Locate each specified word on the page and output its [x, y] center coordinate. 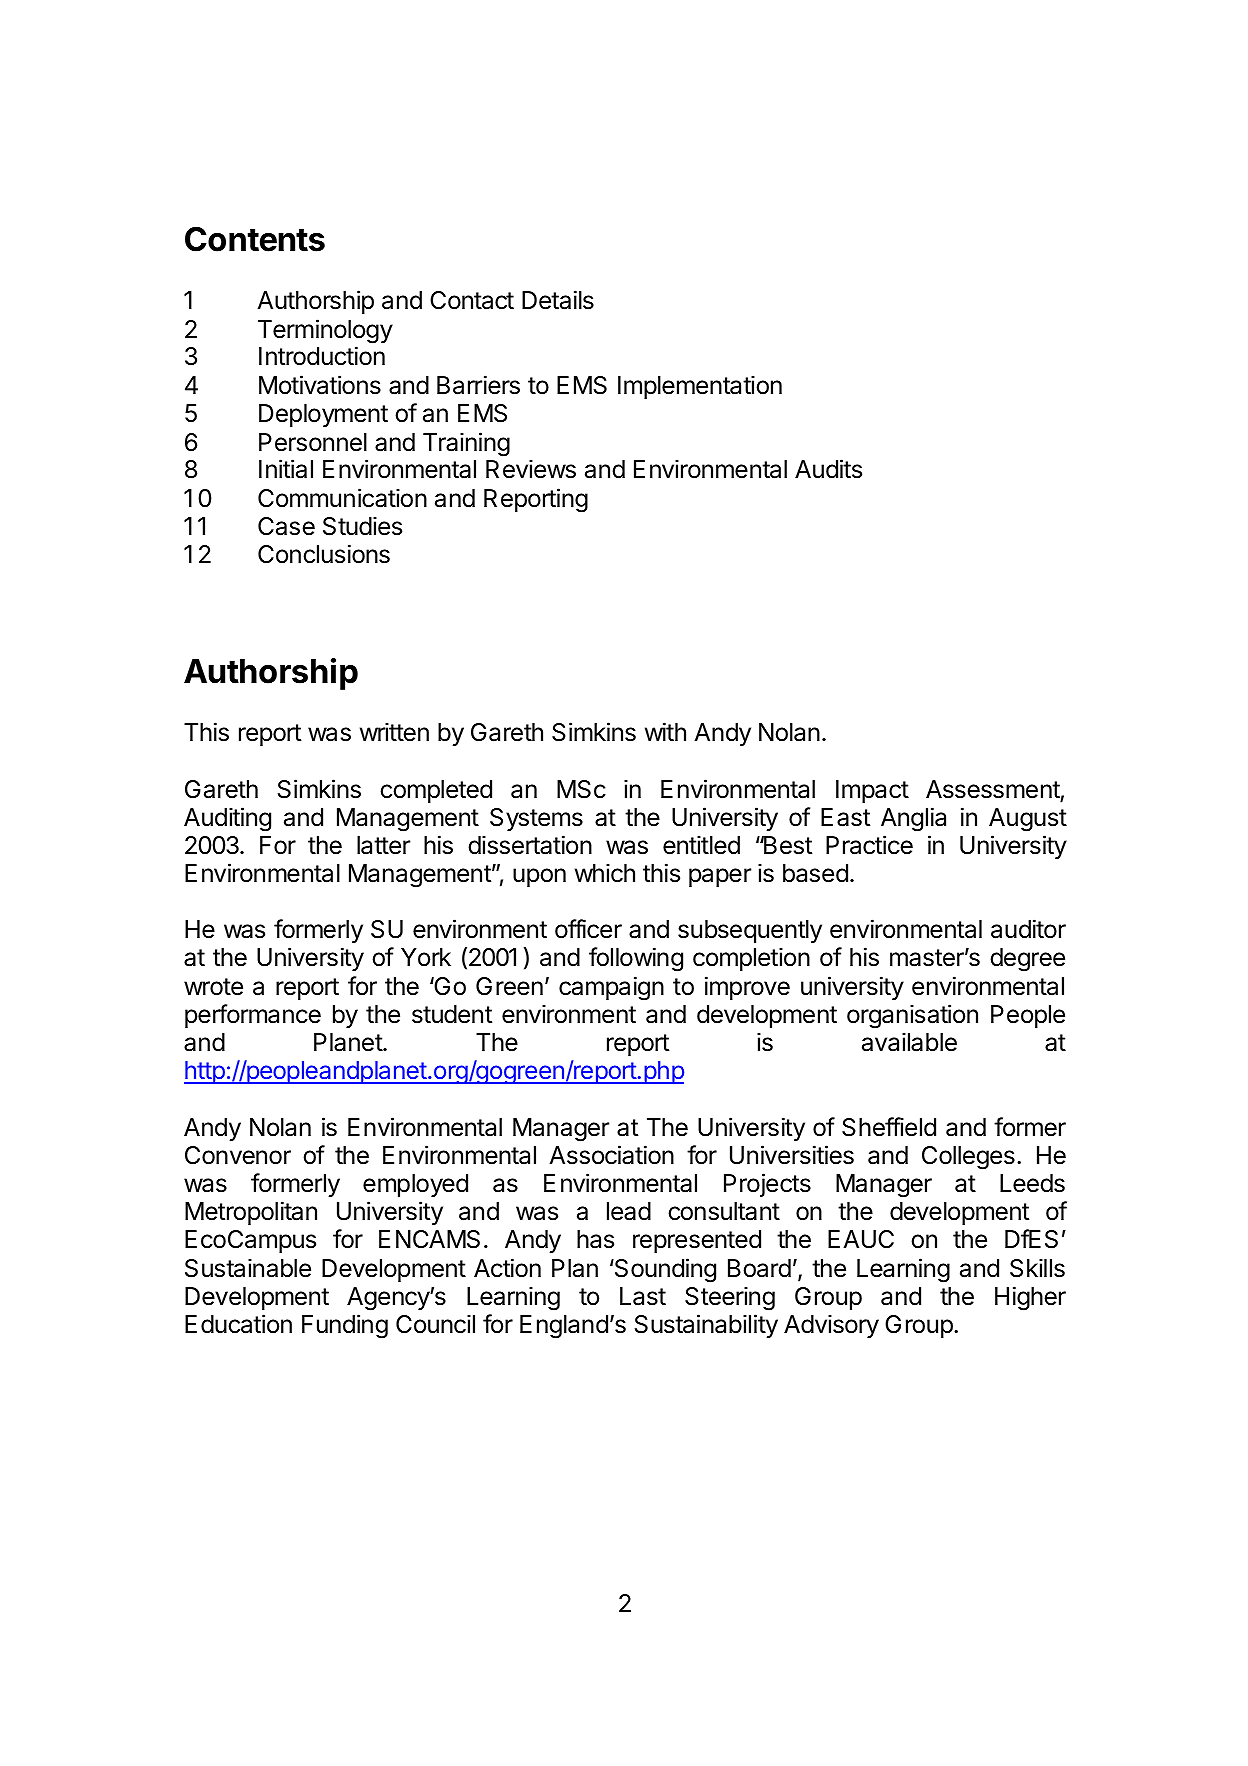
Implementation [700, 387]
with [665, 731]
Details [558, 300]
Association [611, 1155]
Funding [345, 1326]
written [394, 732]
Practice [869, 845]
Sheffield [889, 1127]
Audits [828, 469]
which [605, 873]
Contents [255, 239]
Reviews [531, 469]
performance [253, 1016]
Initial [286, 469]
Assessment [993, 790]
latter [383, 845]
